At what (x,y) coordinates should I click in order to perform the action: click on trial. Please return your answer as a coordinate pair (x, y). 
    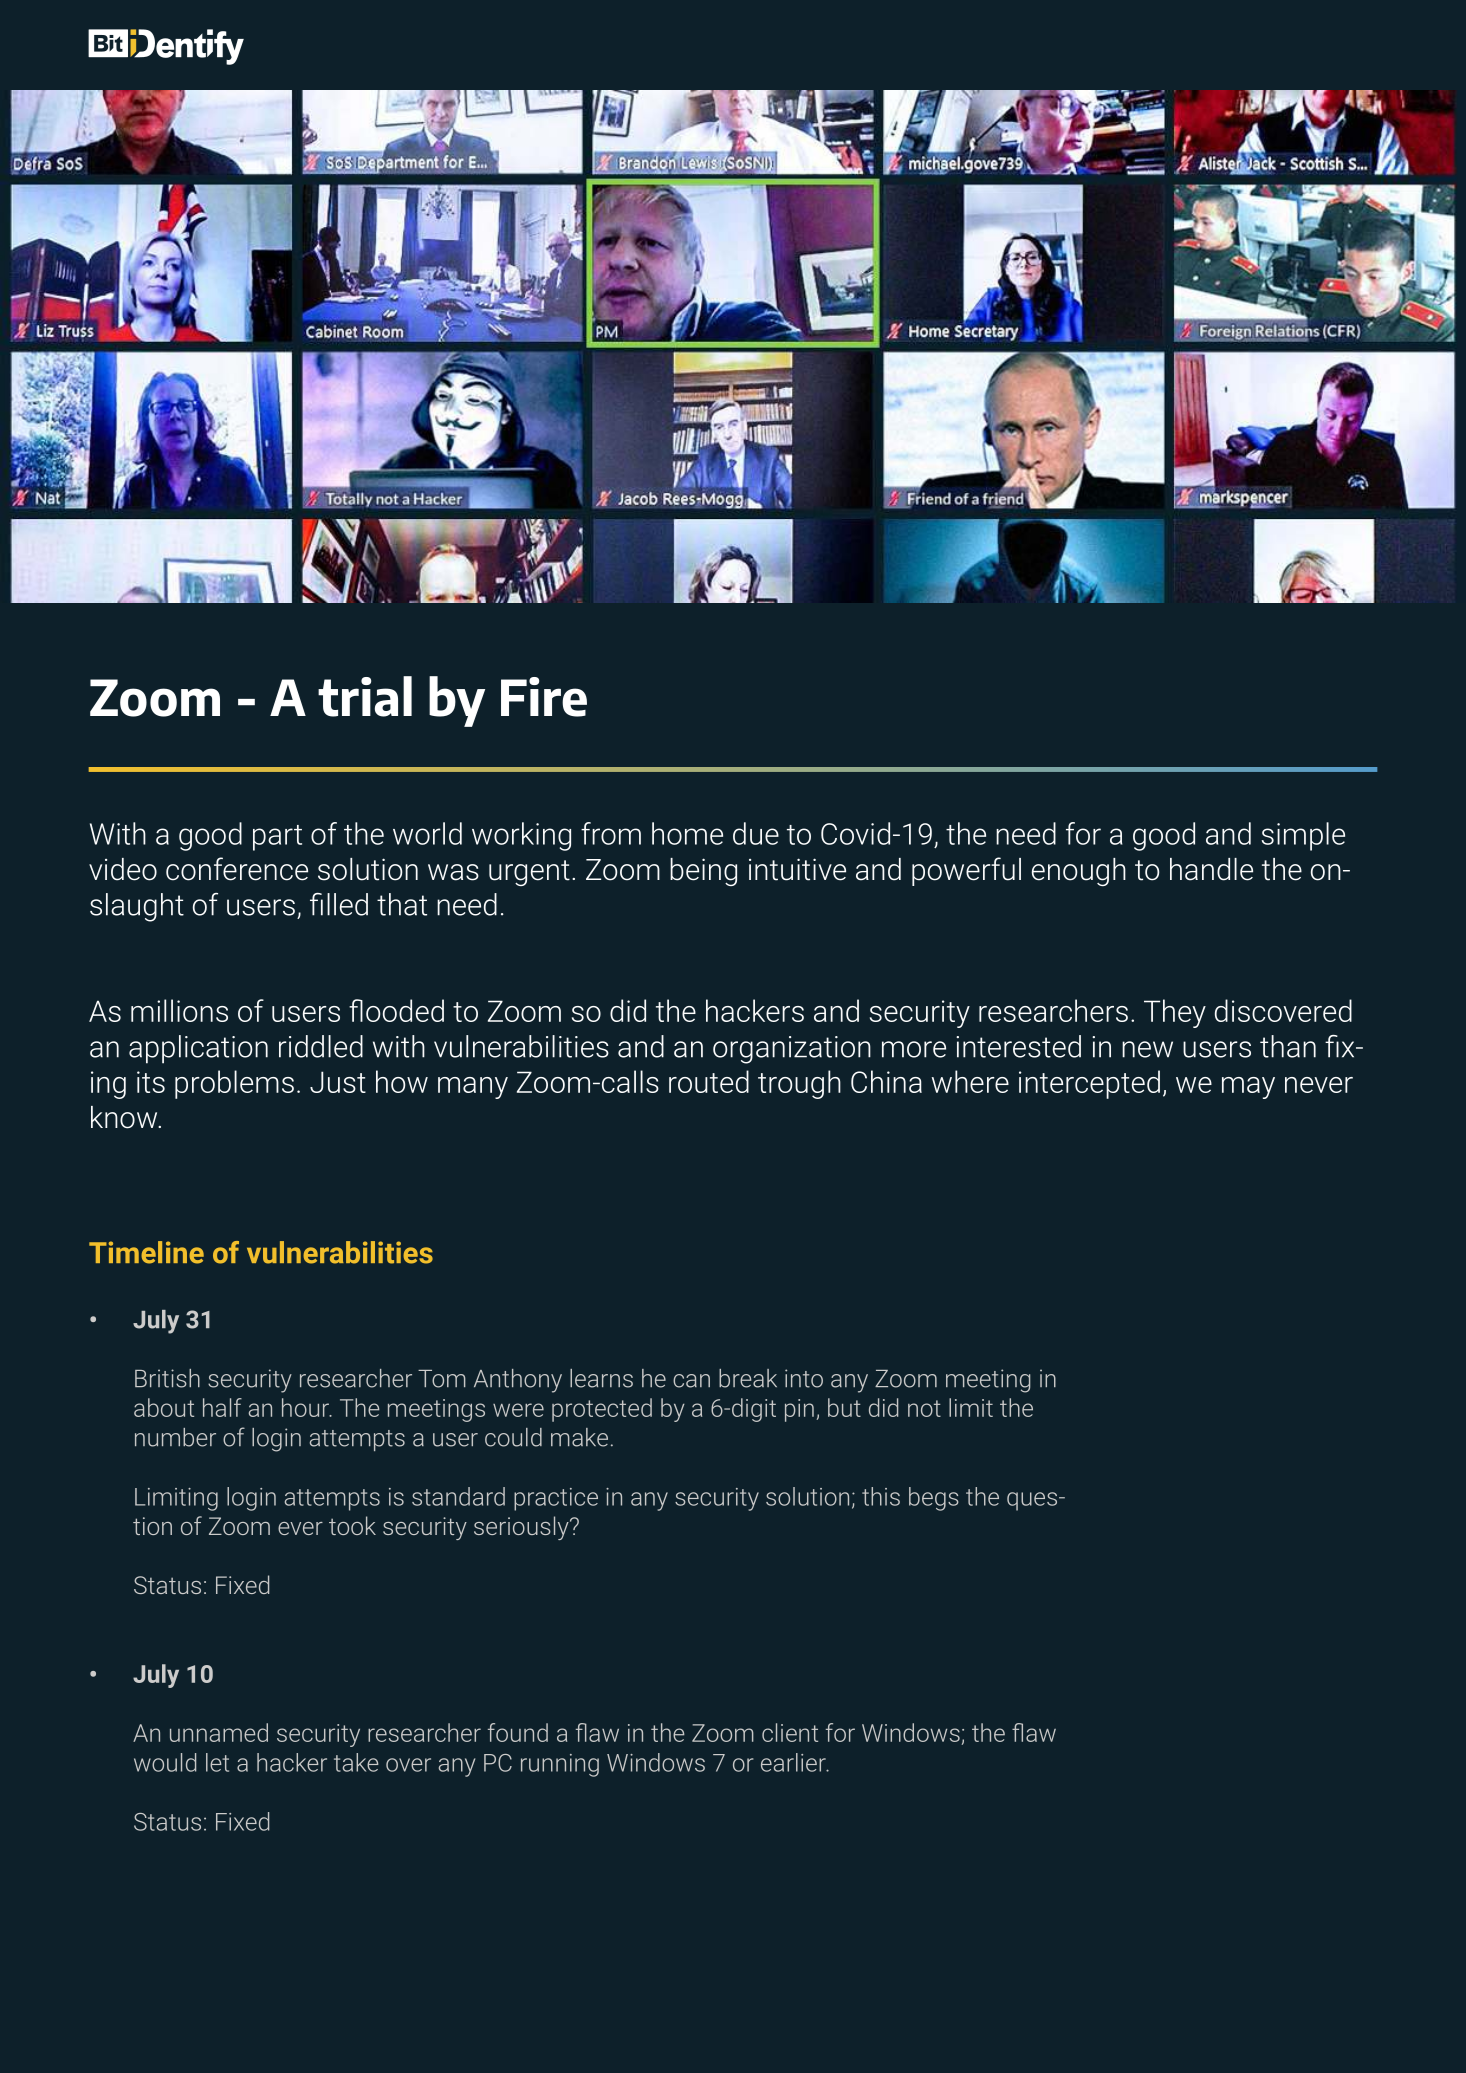
    Looking at the image, I should click on (365, 696).
